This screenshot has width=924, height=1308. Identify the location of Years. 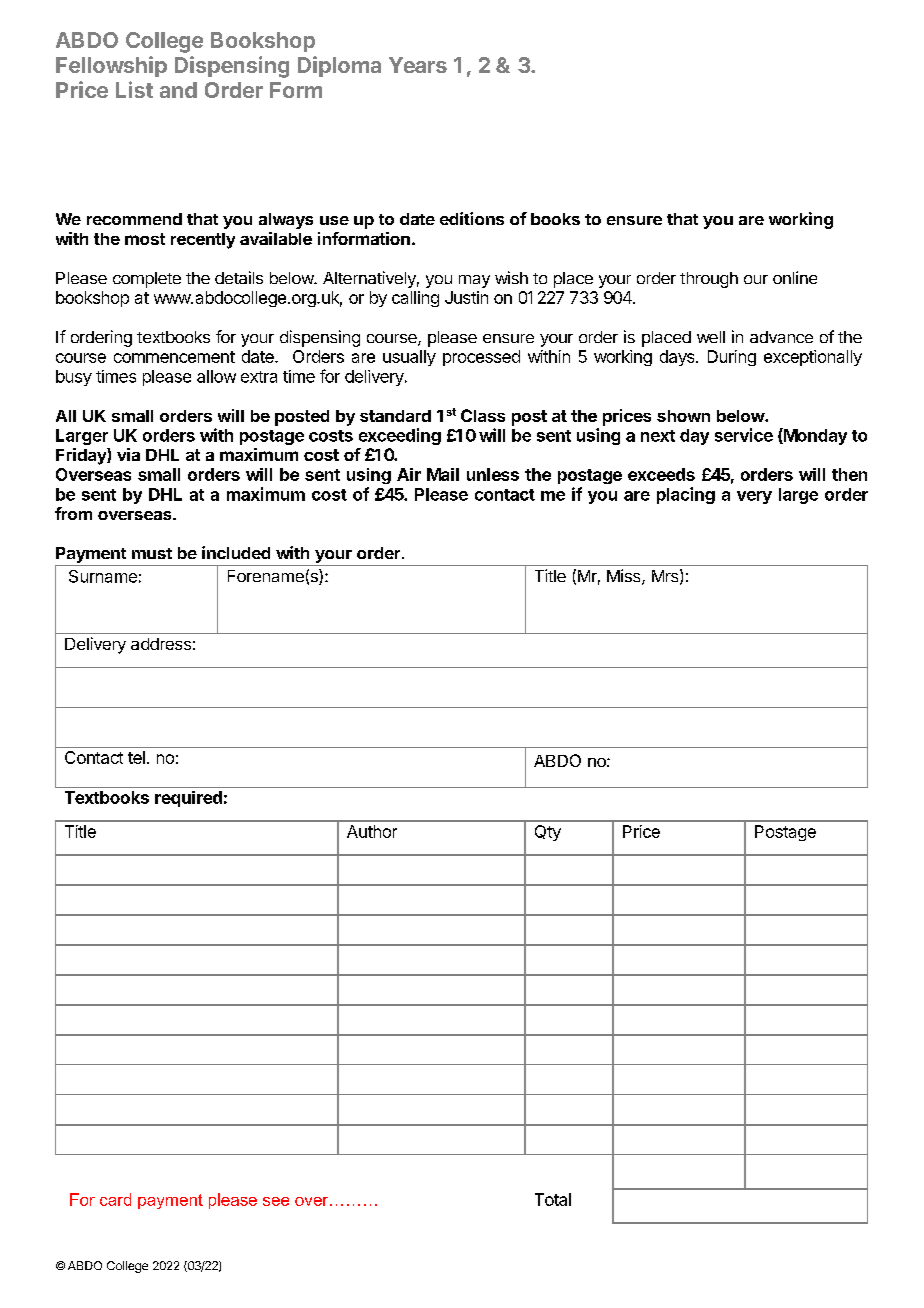
(418, 65).
